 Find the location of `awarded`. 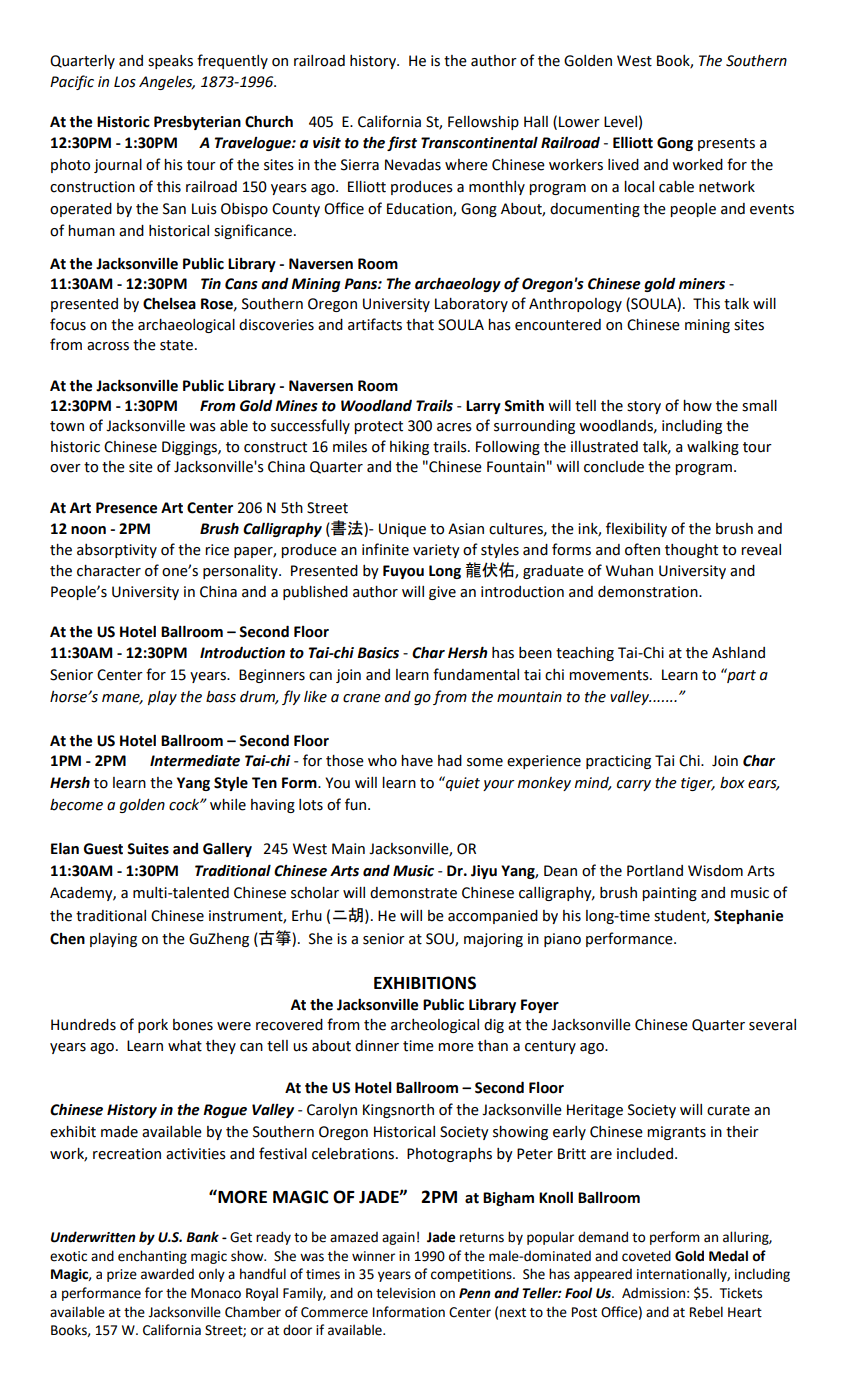

awarded is located at coordinates (167, 1274).
